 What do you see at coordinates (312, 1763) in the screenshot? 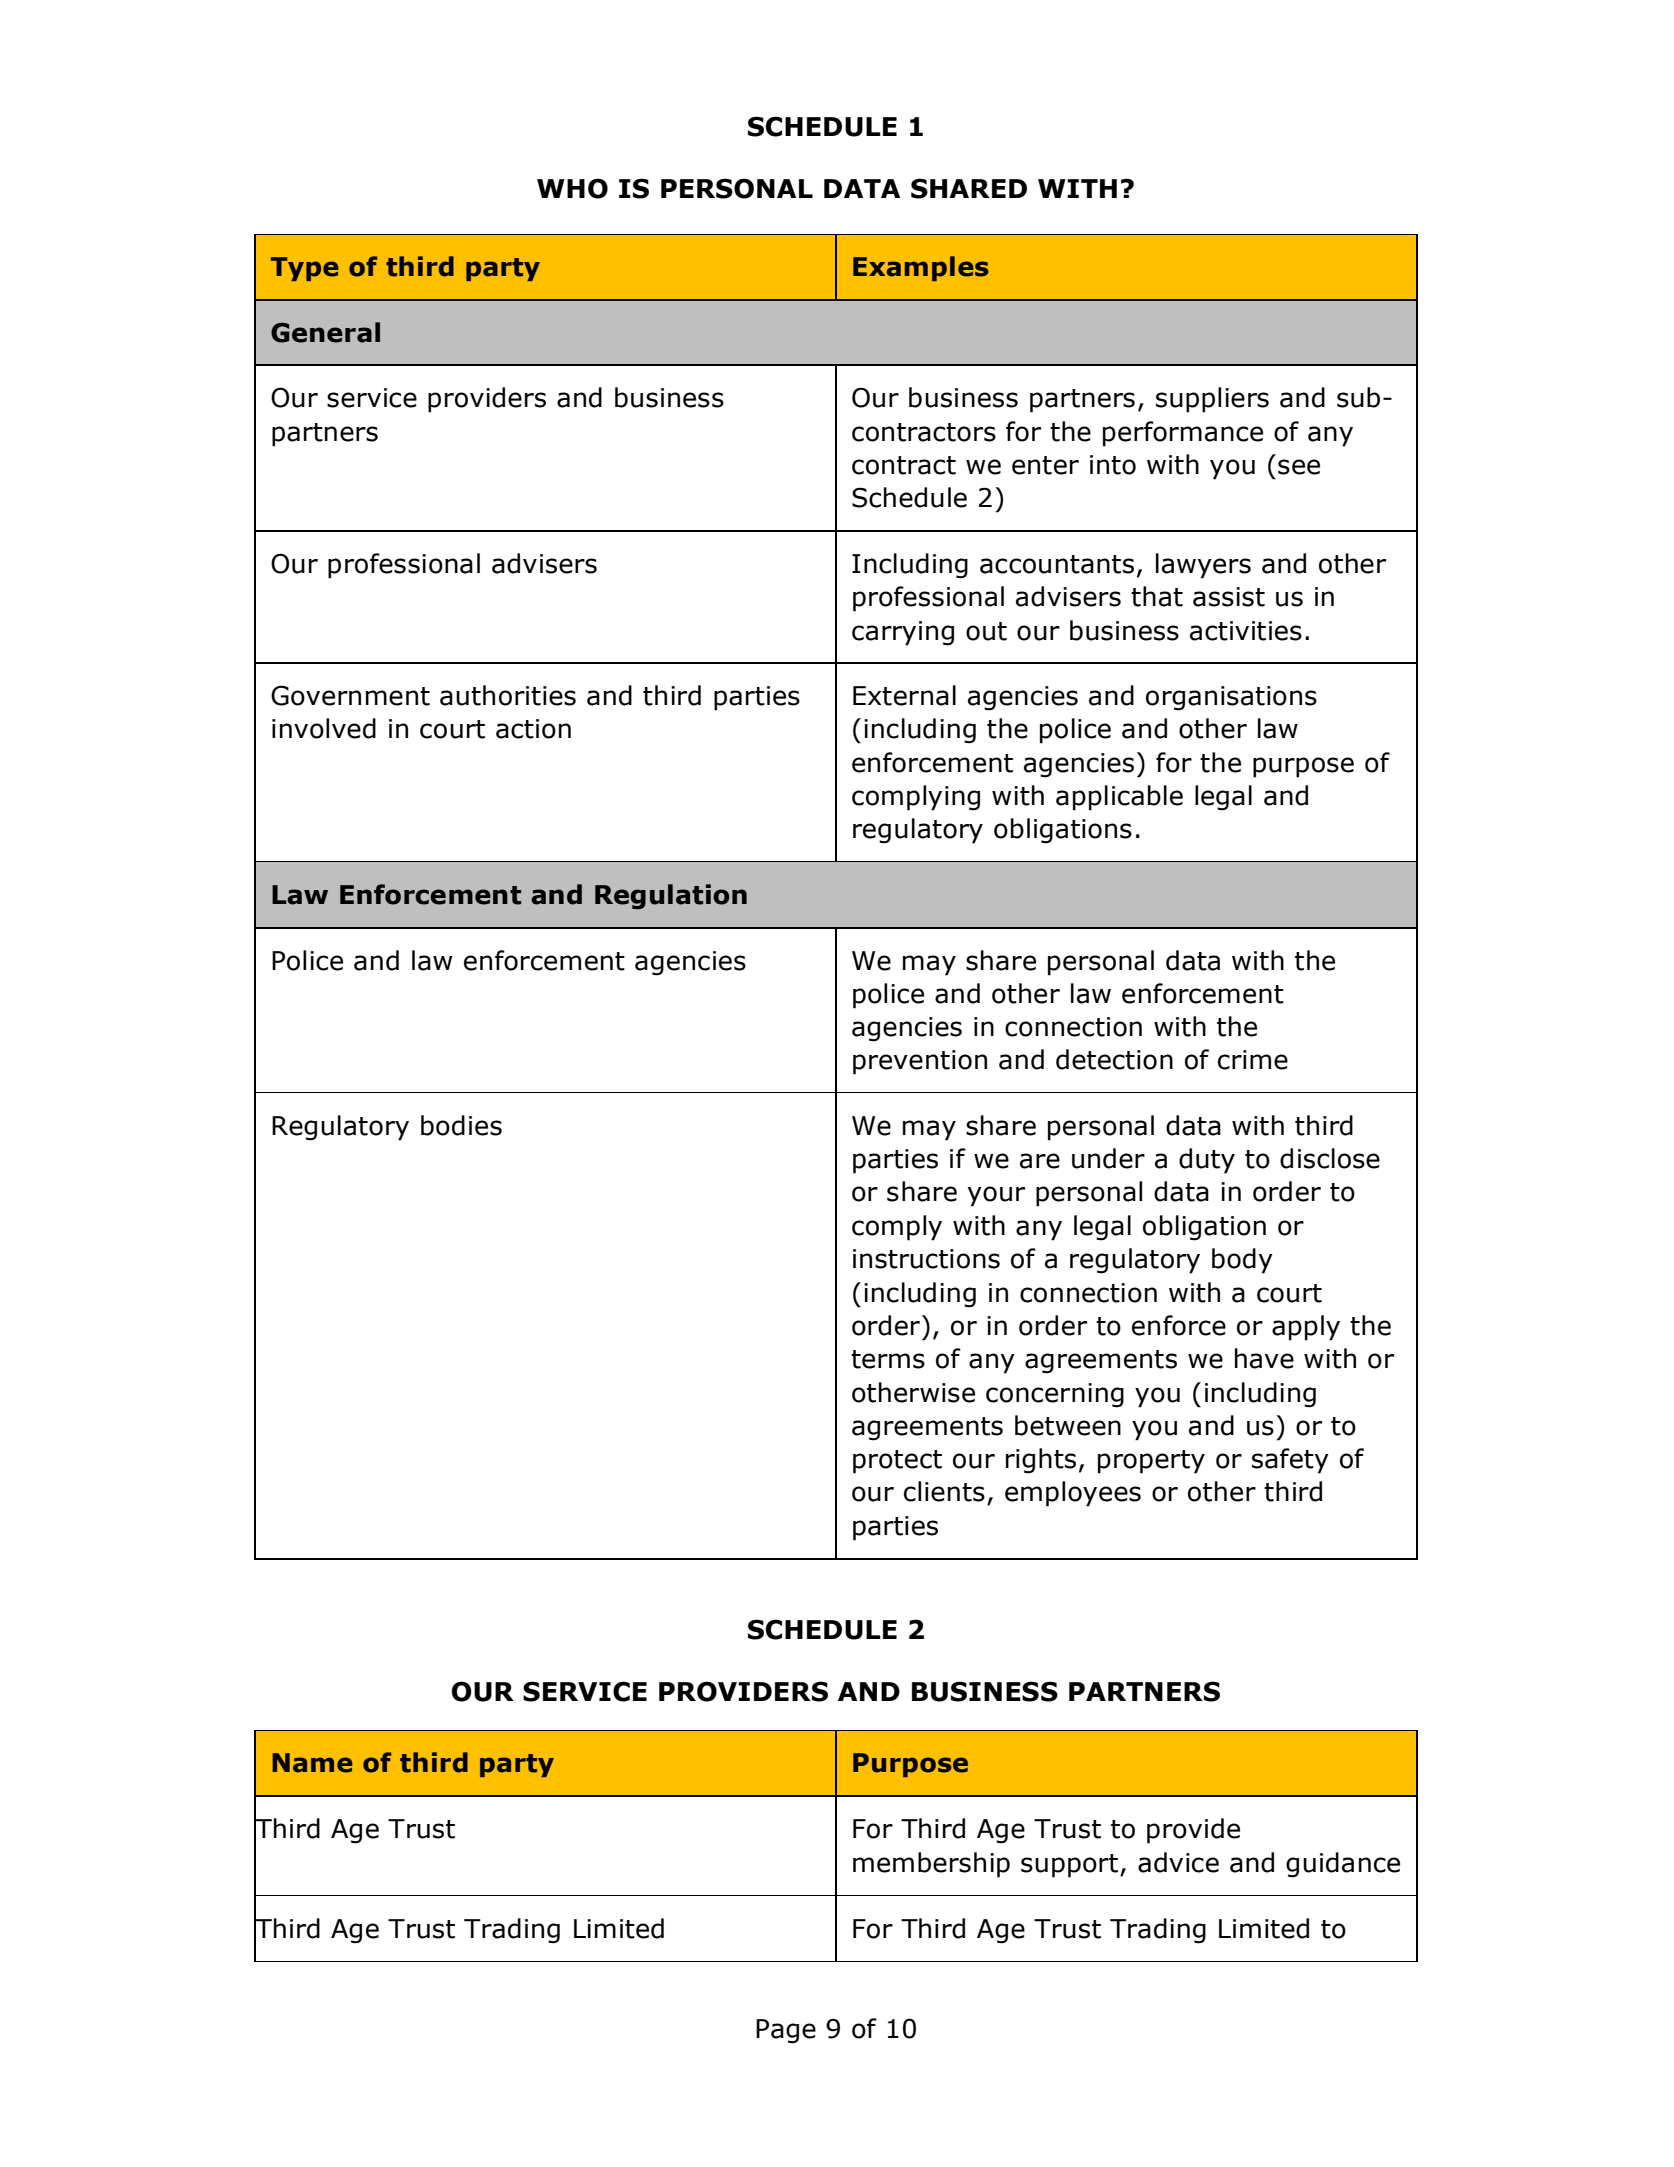
I see `Name` at bounding box center [312, 1763].
